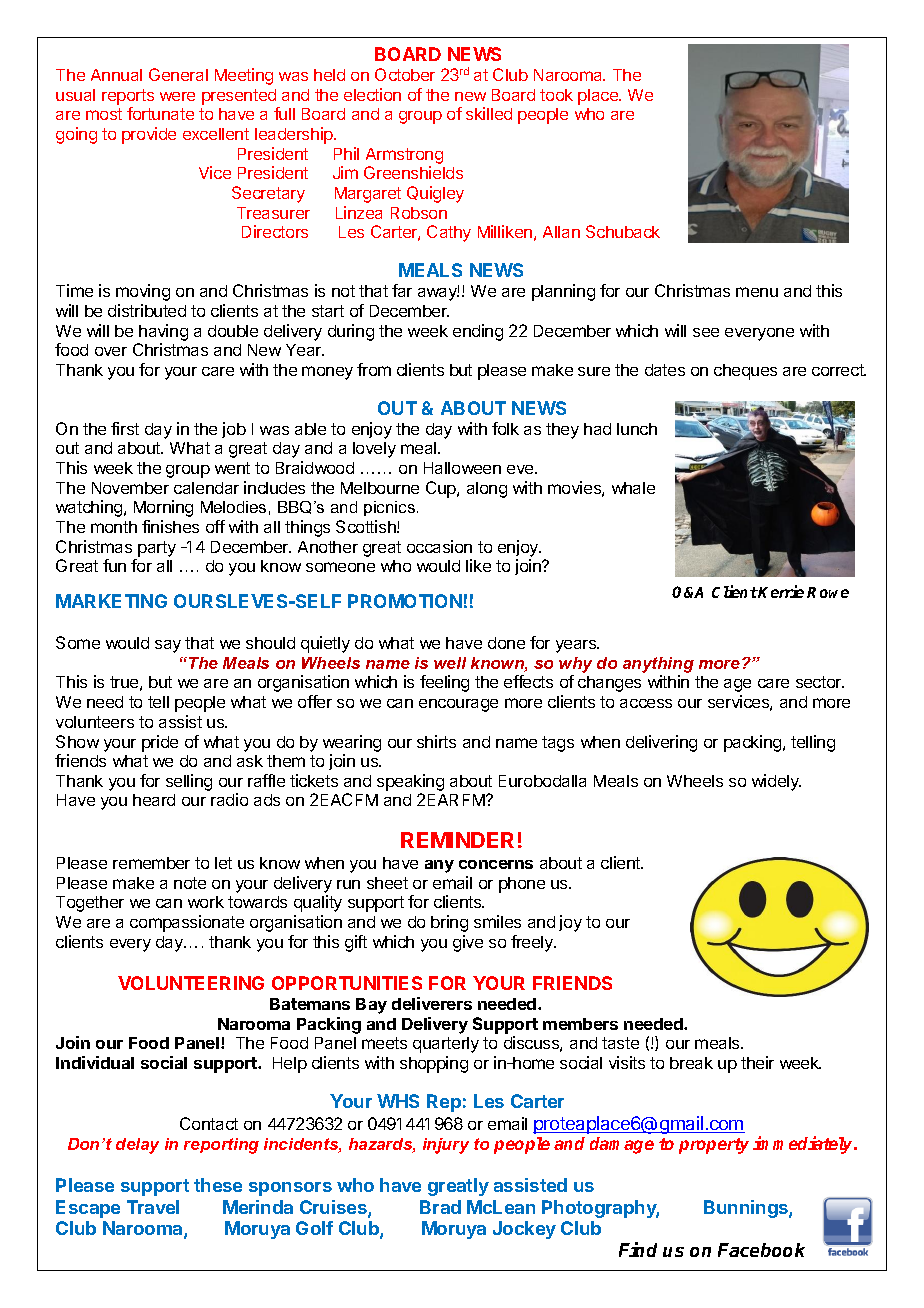  Describe the element at coordinates (168, 646) in the screenshot. I see `say` at that location.
